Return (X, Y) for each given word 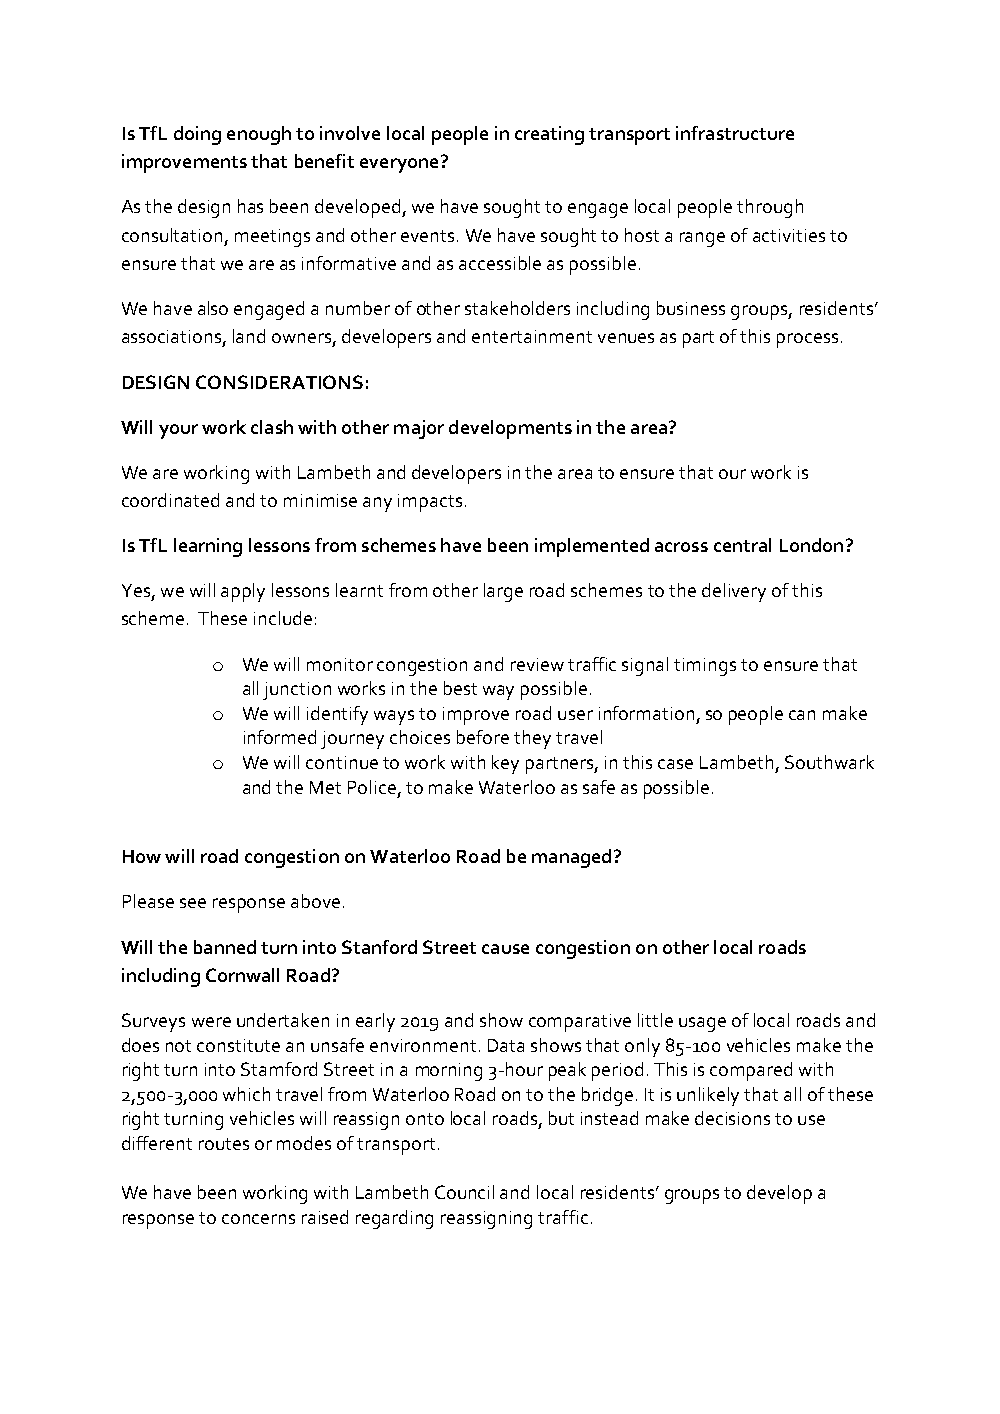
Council (464, 1192)
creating (549, 135)
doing (197, 135)
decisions (732, 1118)
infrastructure (735, 133)
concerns (258, 1219)
